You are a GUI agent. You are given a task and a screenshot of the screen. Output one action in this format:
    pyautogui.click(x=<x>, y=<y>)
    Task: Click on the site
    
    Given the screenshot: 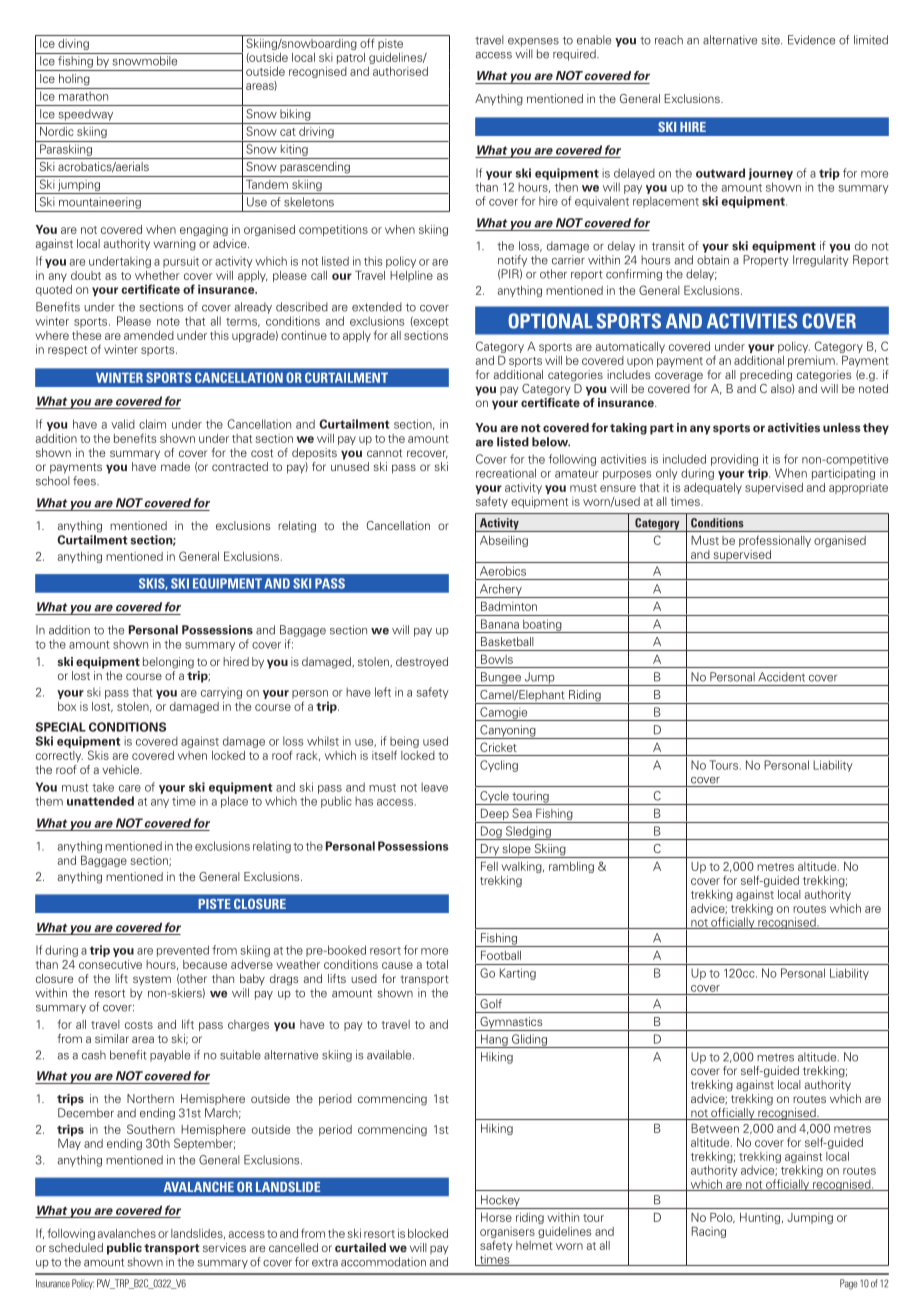 What is the action you would take?
    pyautogui.click(x=772, y=40)
